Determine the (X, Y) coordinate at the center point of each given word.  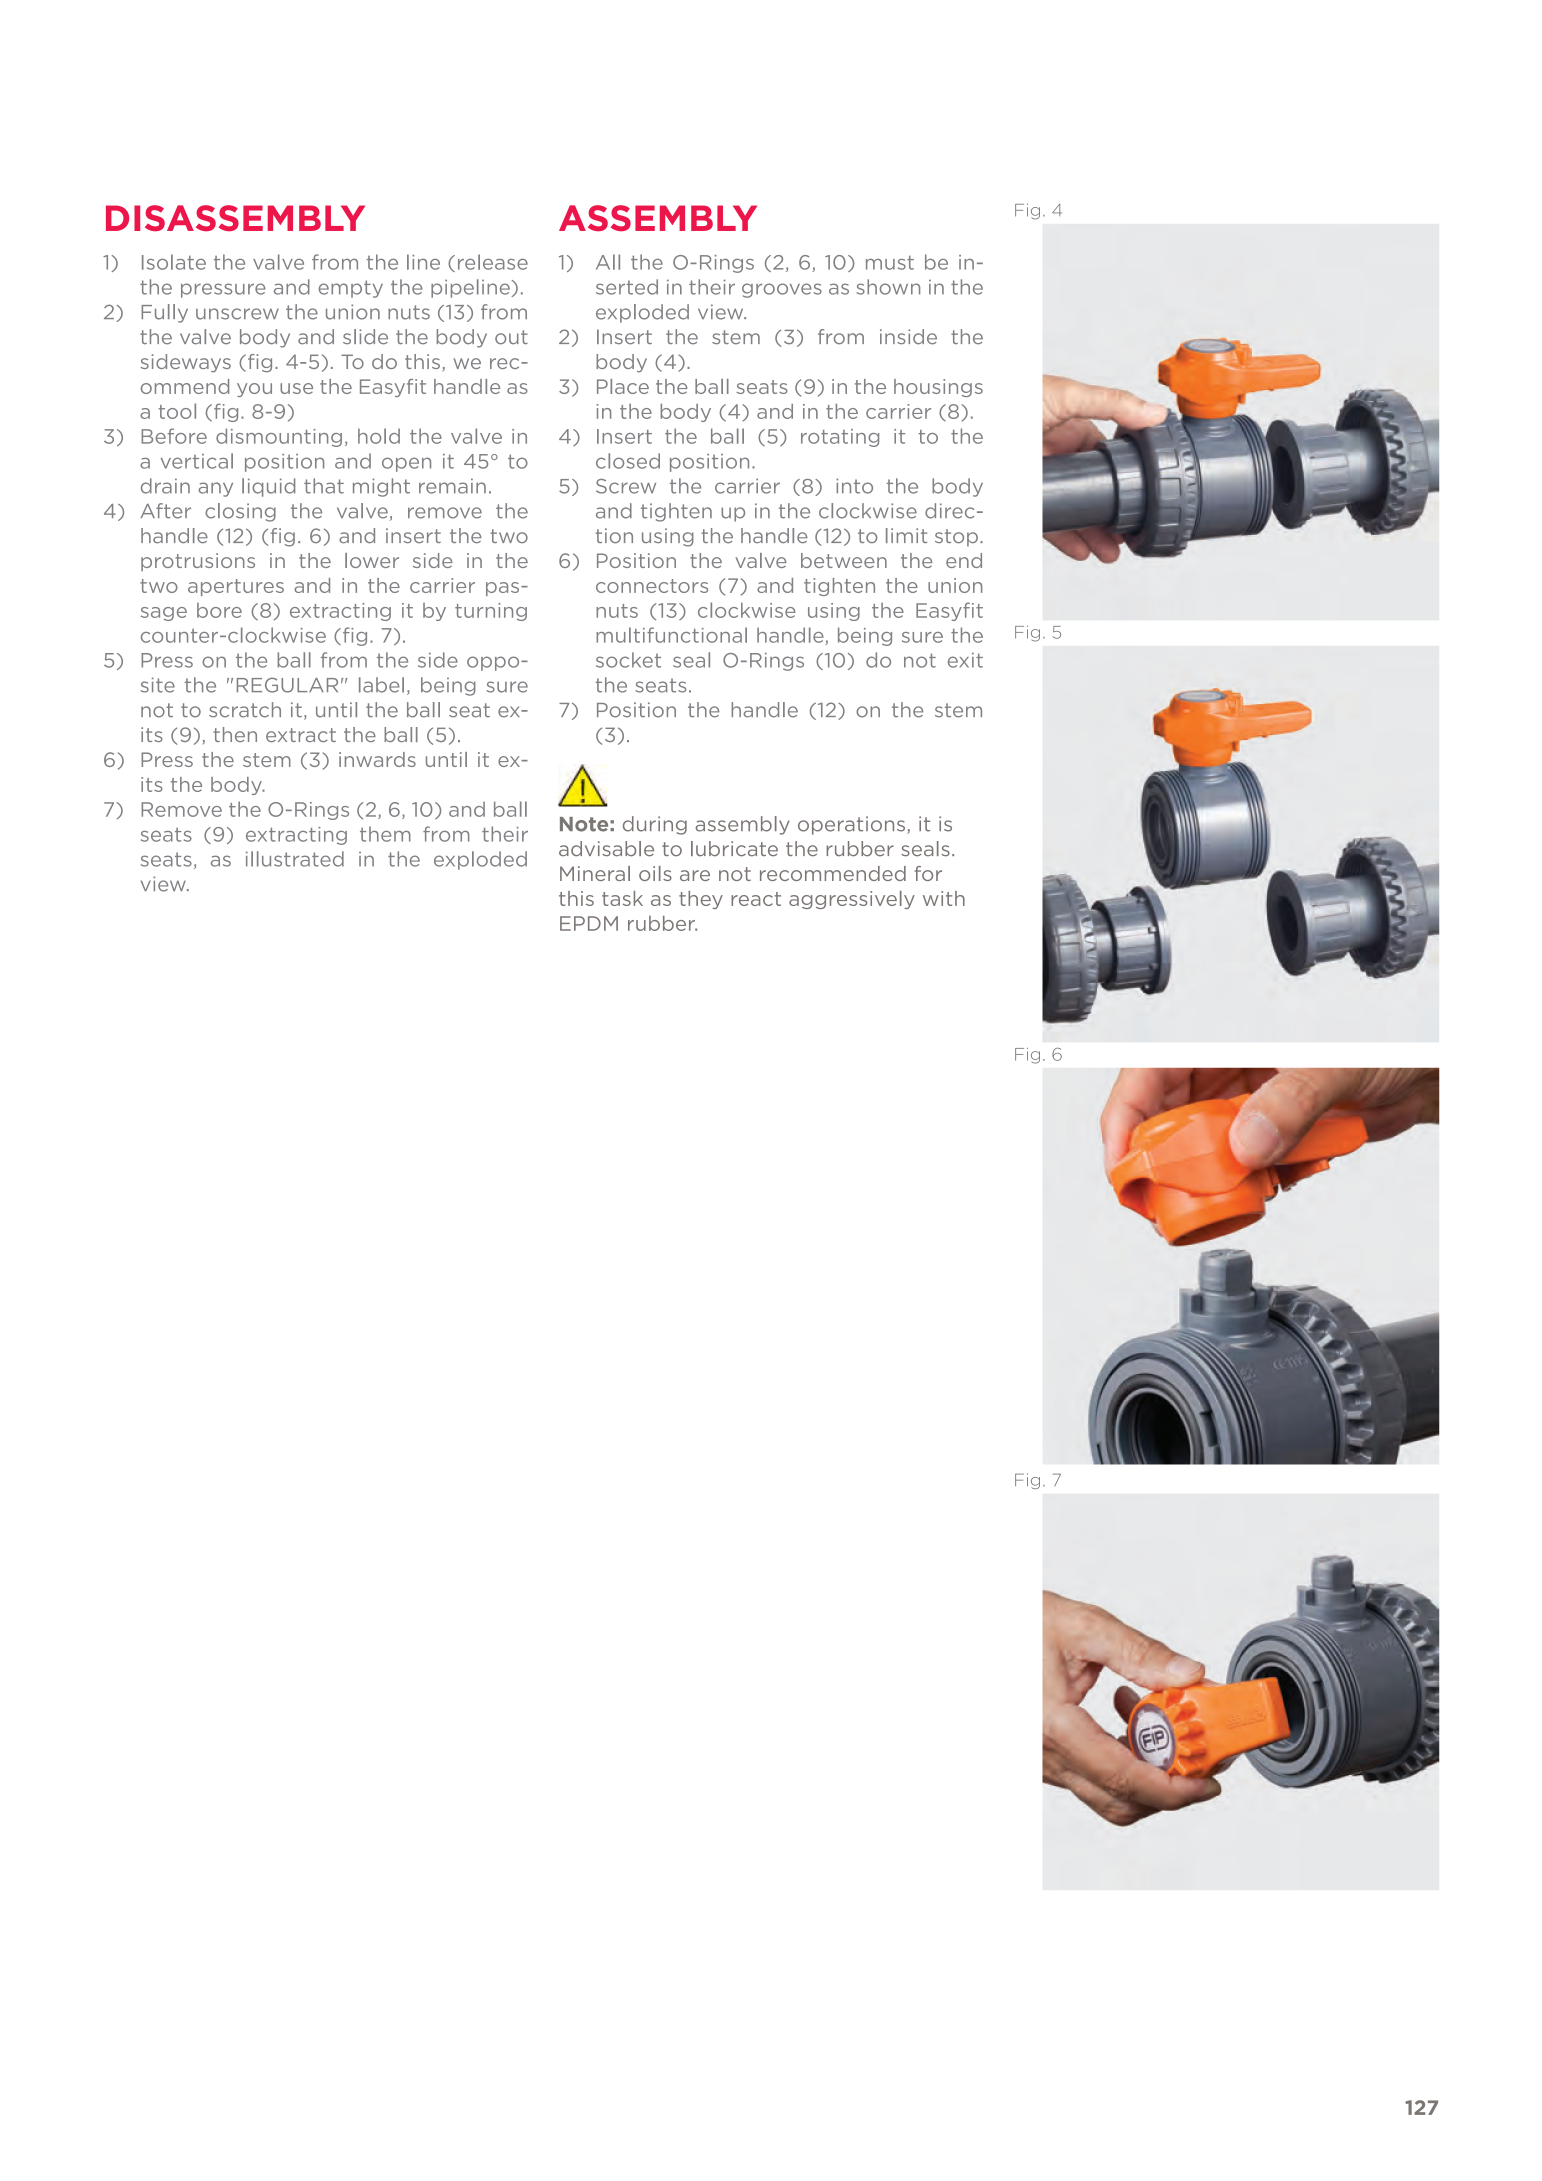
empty (350, 289)
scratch (245, 710)
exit (965, 660)
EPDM (589, 923)
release (493, 262)
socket (628, 660)
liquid (268, 487)
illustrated (295, 859)
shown (888, 287)
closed (628, 461)
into (854, 486)
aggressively (852, 900)
